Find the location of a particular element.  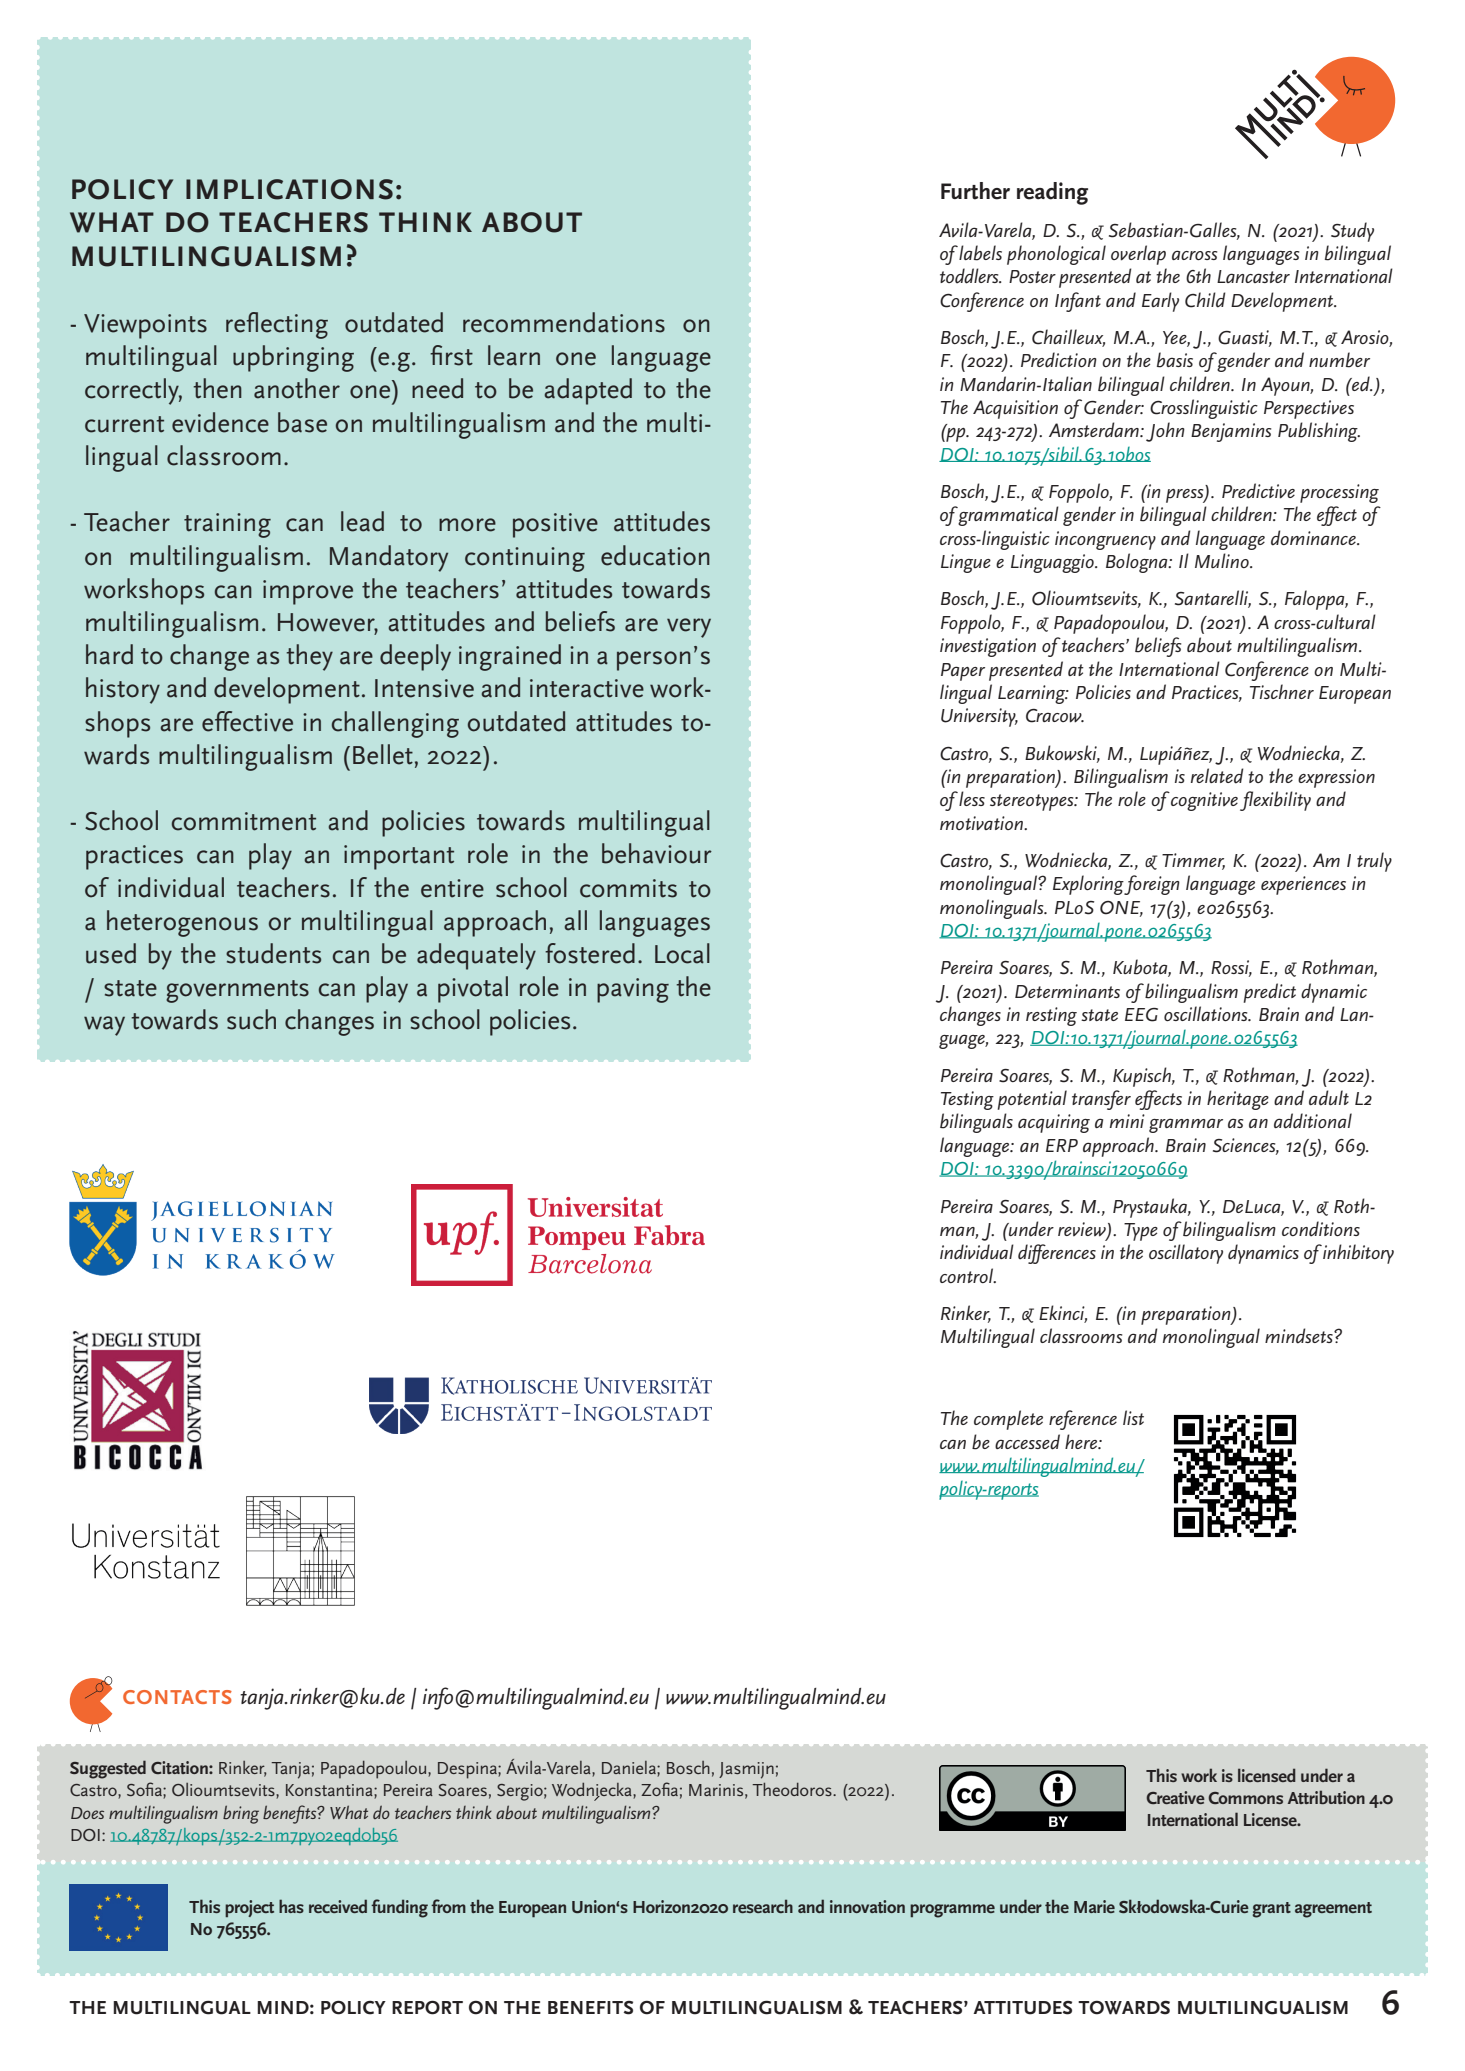

project is located at coordinates (249, 1908).
